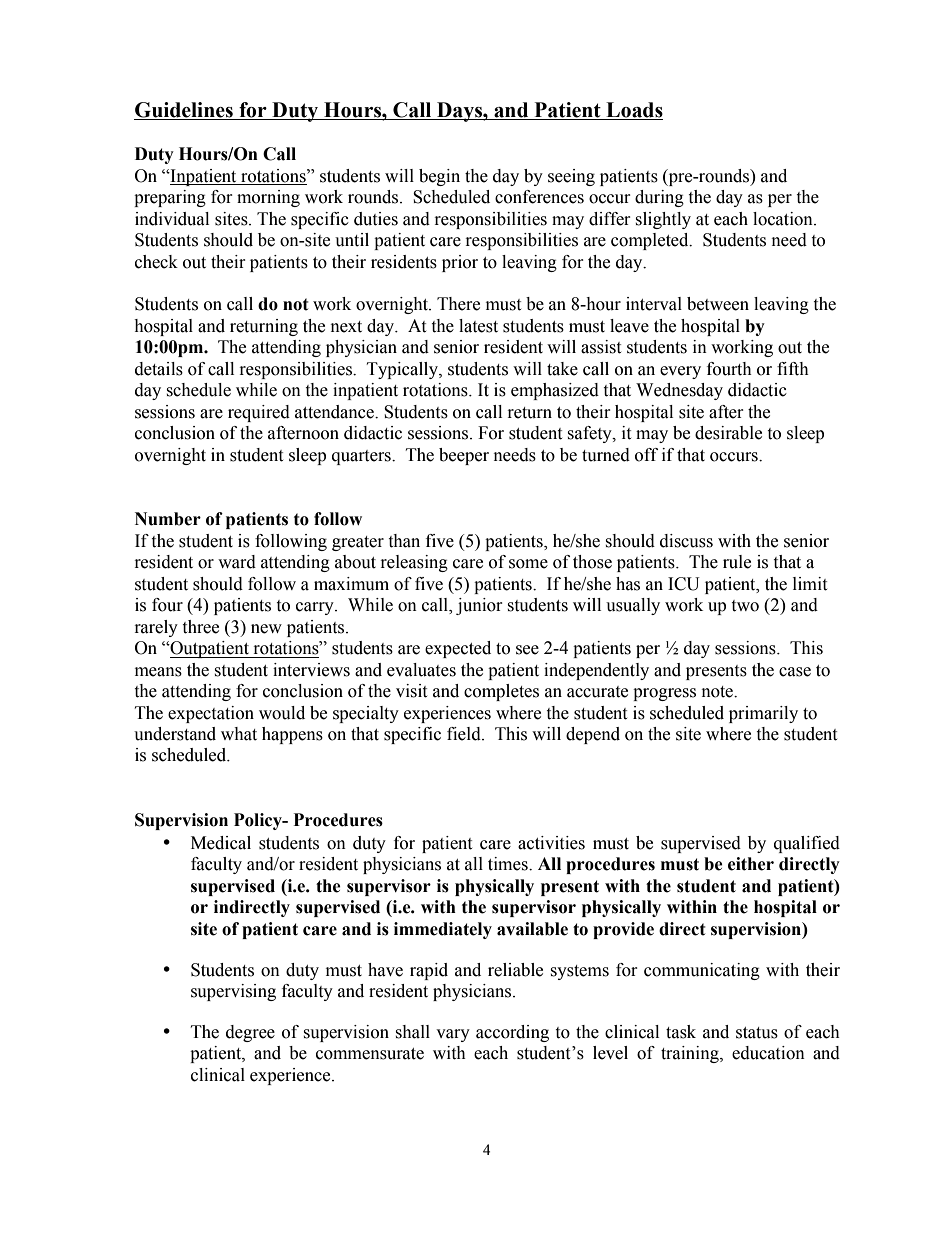  Describe the element at coordinates (634, 110) in the screenshot. I see `Loads` at that location.
